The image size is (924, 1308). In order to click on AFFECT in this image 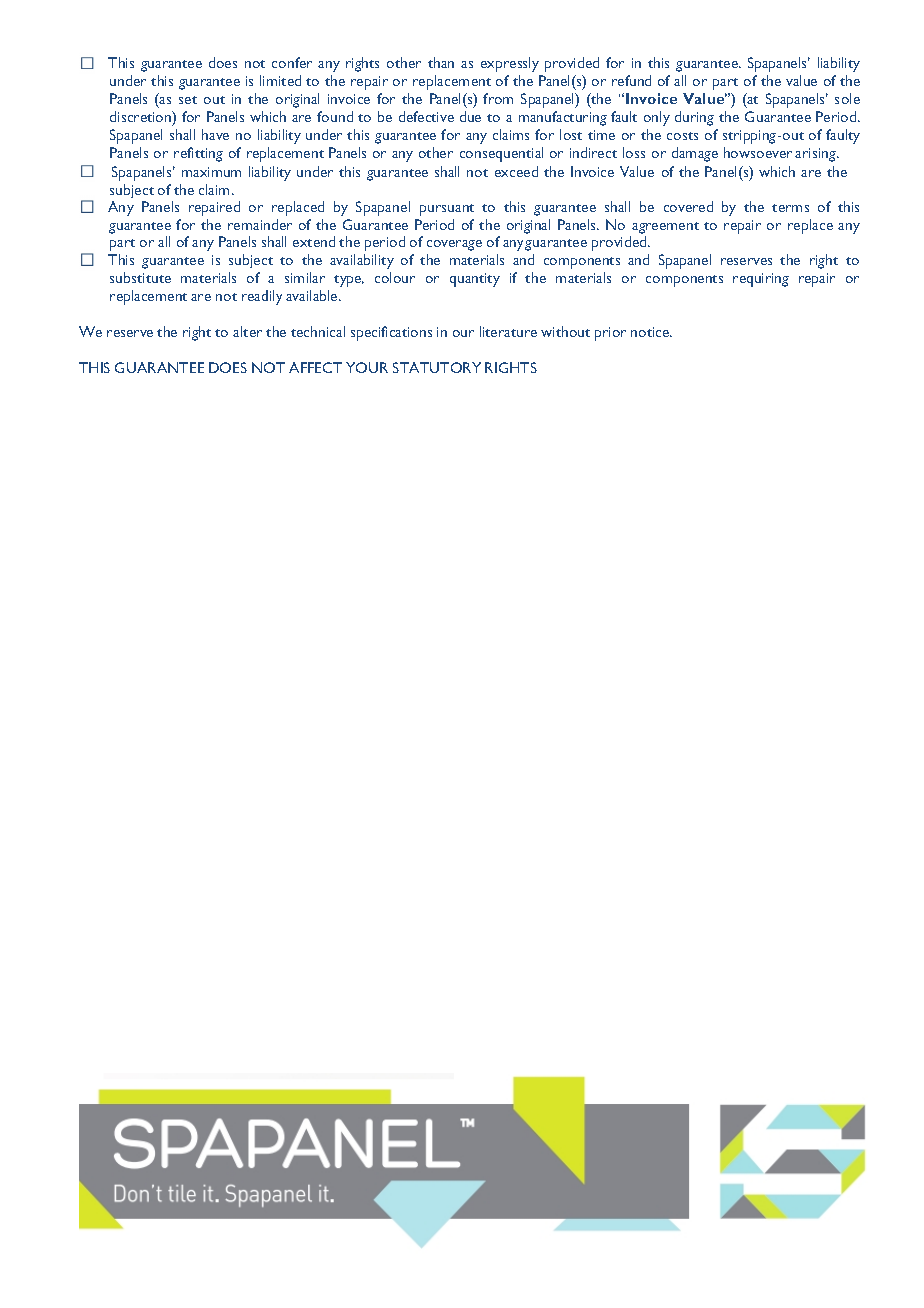, I will do `click(315, 367)`.
